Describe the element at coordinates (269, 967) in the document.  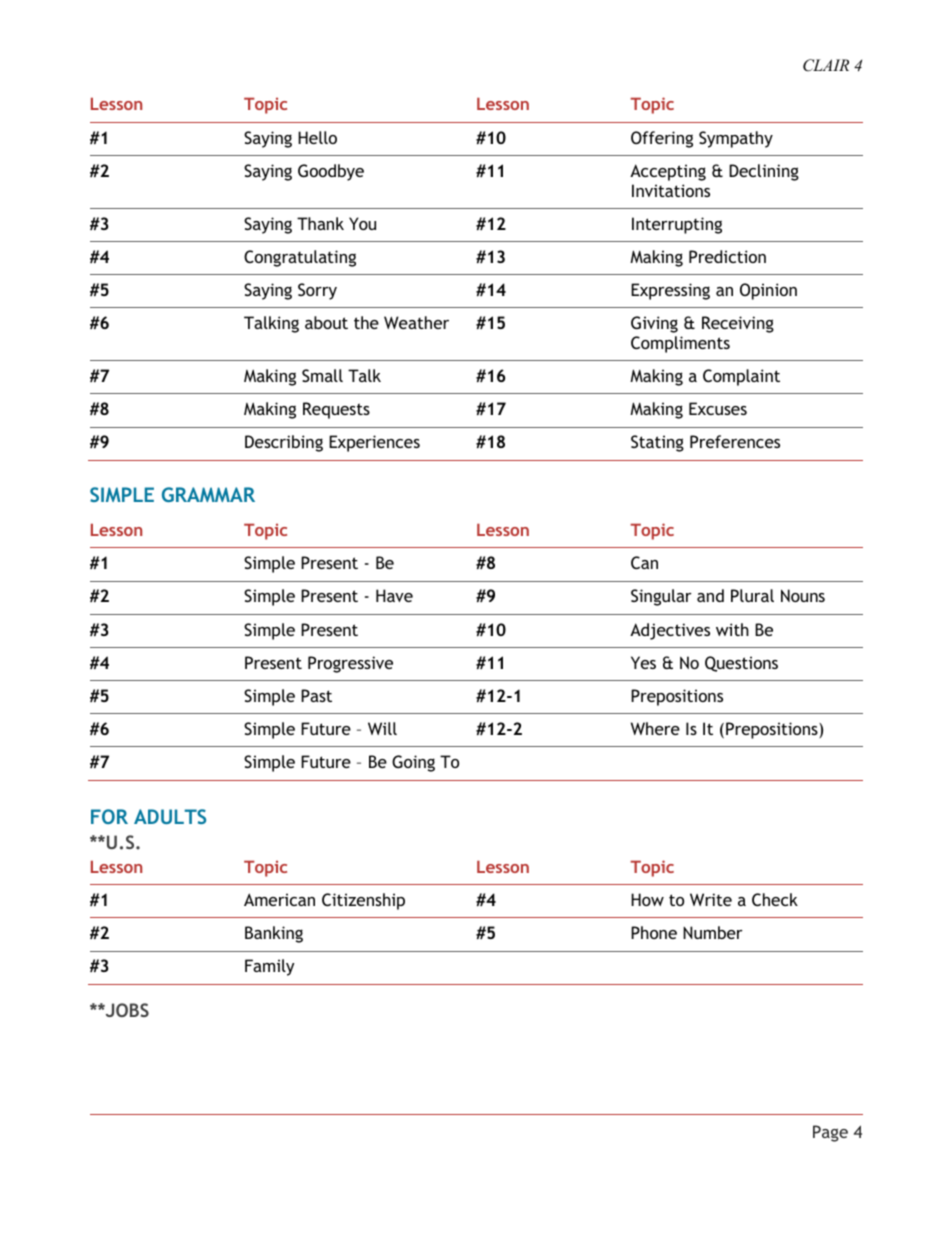
I see `Family` at that location.
